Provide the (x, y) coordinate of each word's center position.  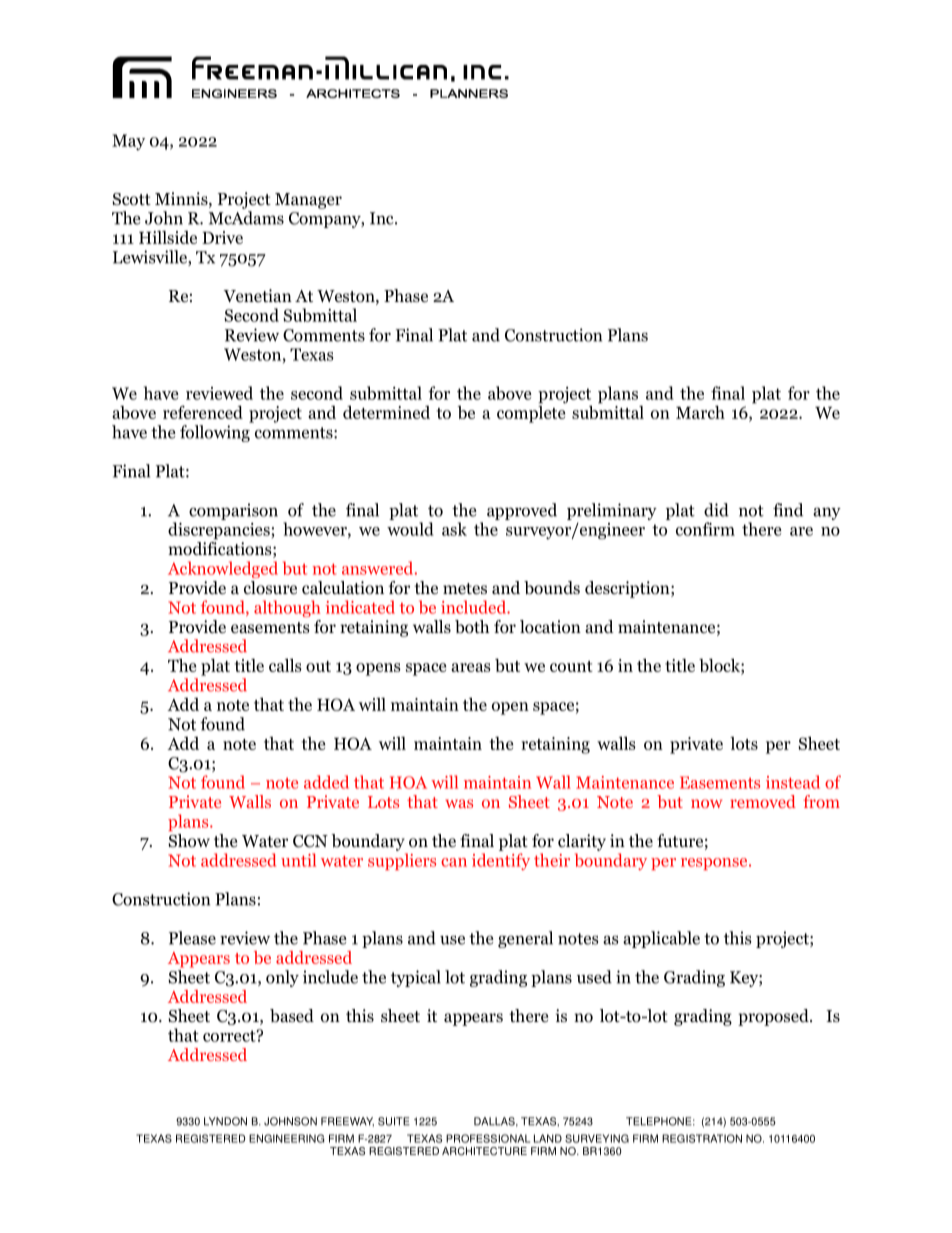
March (700, 412)
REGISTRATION (702, 1138)
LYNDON (225, 1121)
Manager (308, 201)
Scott (131, 199)
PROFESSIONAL (488, 1138)
